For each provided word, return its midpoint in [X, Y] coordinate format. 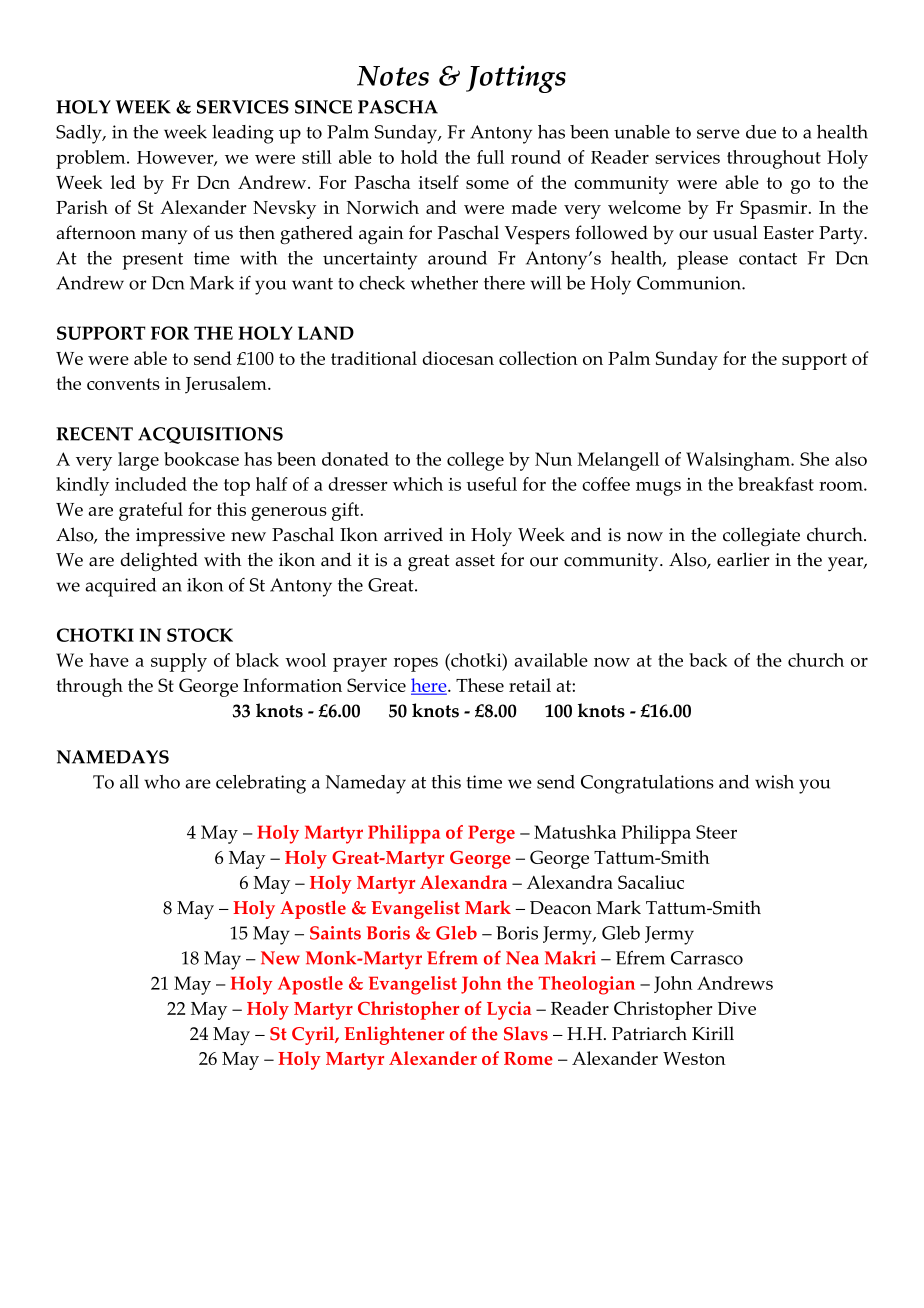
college [475, 461]
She [814, 459]
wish [774, 782]
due [761, 132]
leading [243, 134]
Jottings [516, 79]
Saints [335, 933]
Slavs [526, 1033]
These [480, 685]
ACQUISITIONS [210, 435]
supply [179, 662]
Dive [737, 1008]
